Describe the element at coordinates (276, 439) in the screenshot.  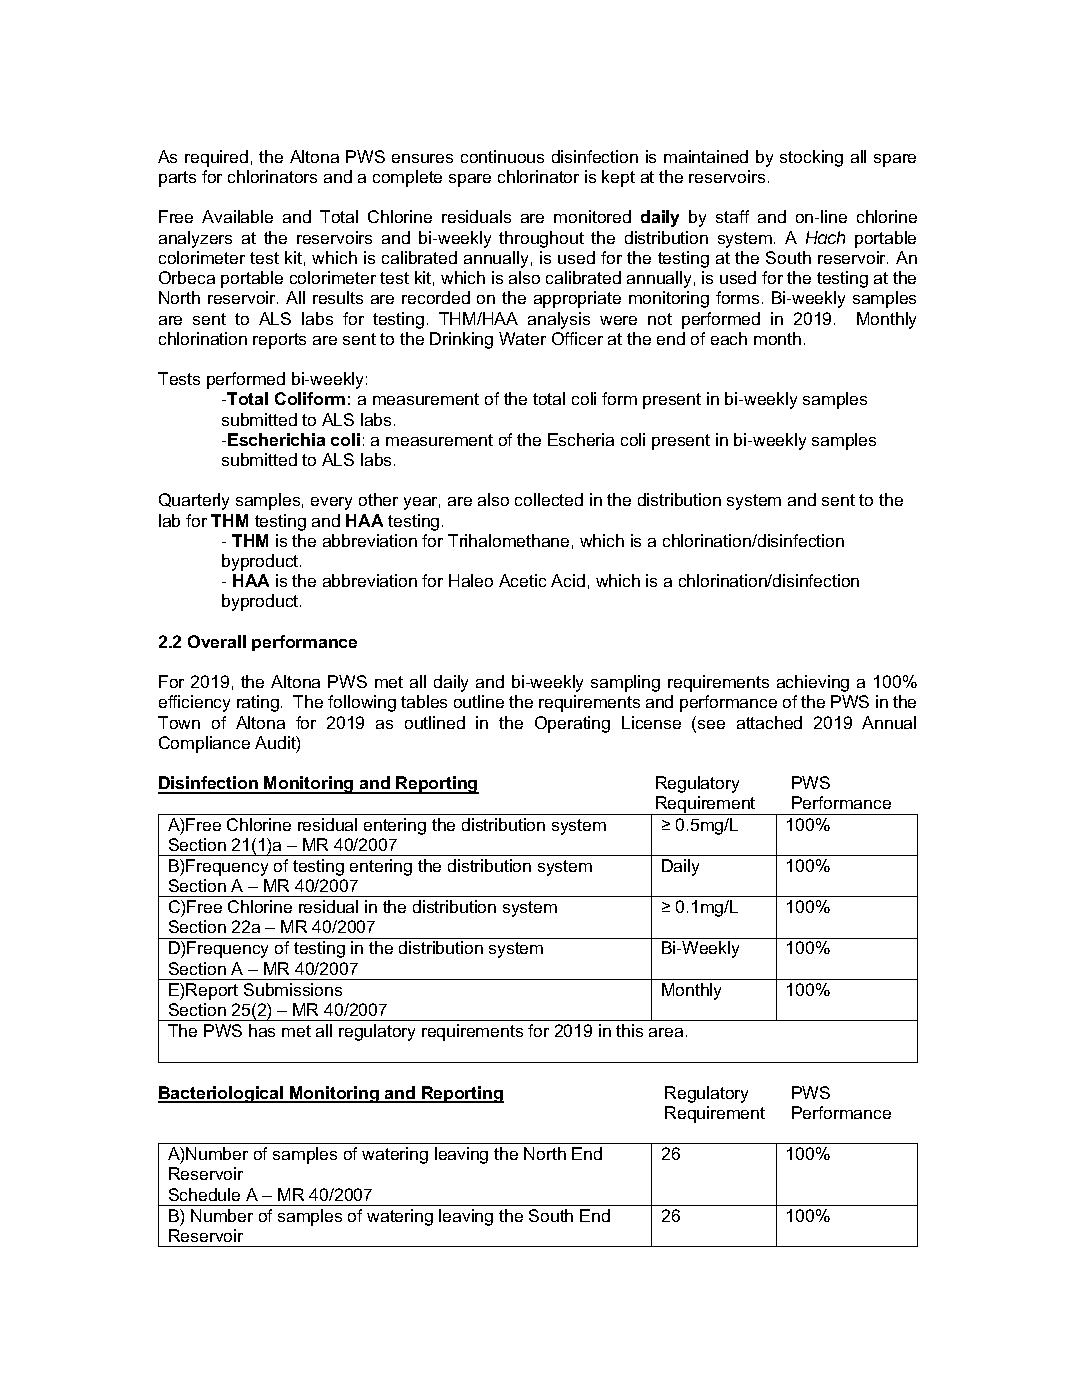
I see `Escherichia` at that location.
